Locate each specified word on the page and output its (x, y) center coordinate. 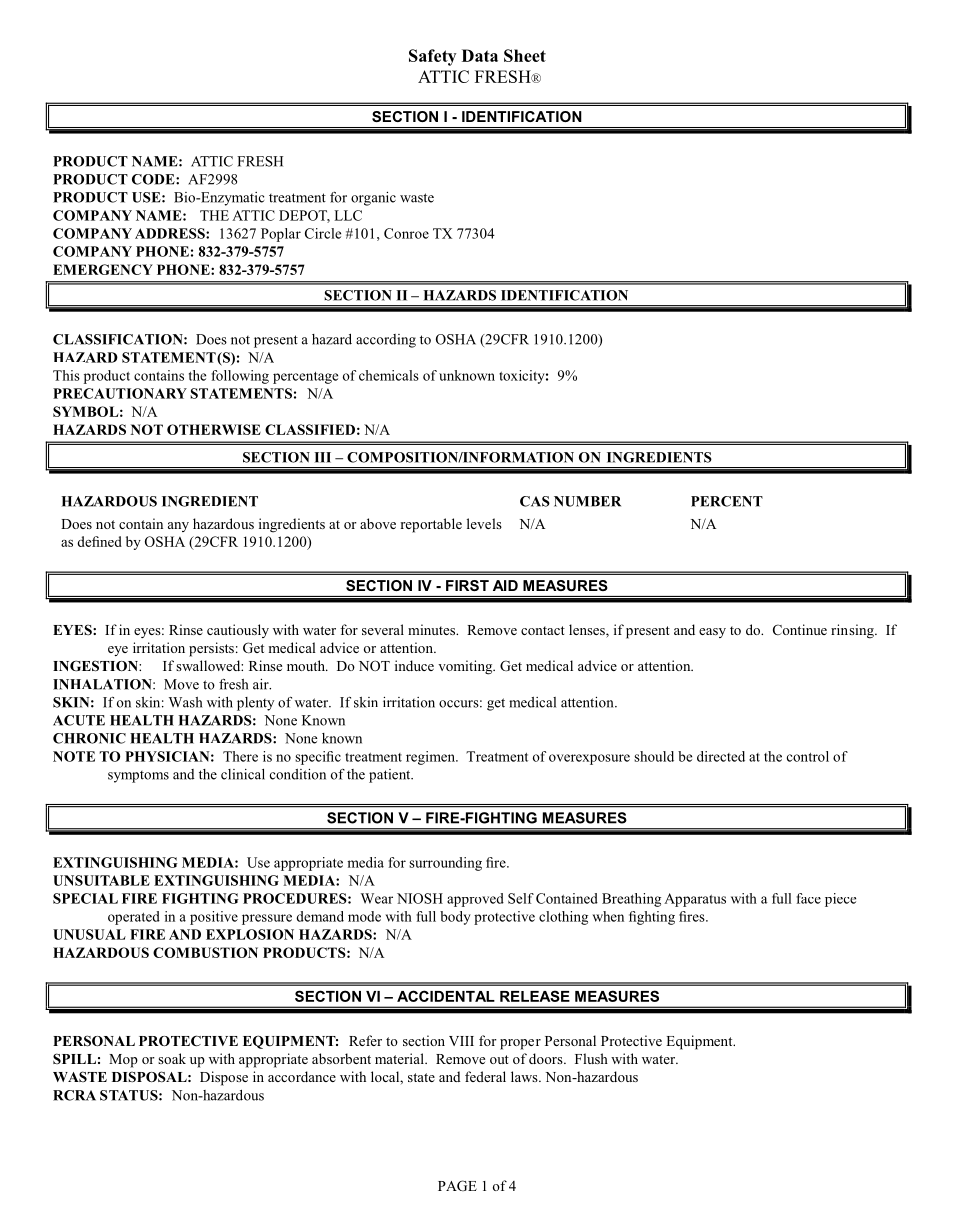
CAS (535, 501)
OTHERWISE (214, 429)
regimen (432, 758)
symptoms (138, 777)
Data (480, 55)
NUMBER (587, 501)
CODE (154, 179)
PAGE (457, 1185)
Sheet (525, 55)
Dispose (224, 1078)
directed (721, 756)
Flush (591, 1058)
